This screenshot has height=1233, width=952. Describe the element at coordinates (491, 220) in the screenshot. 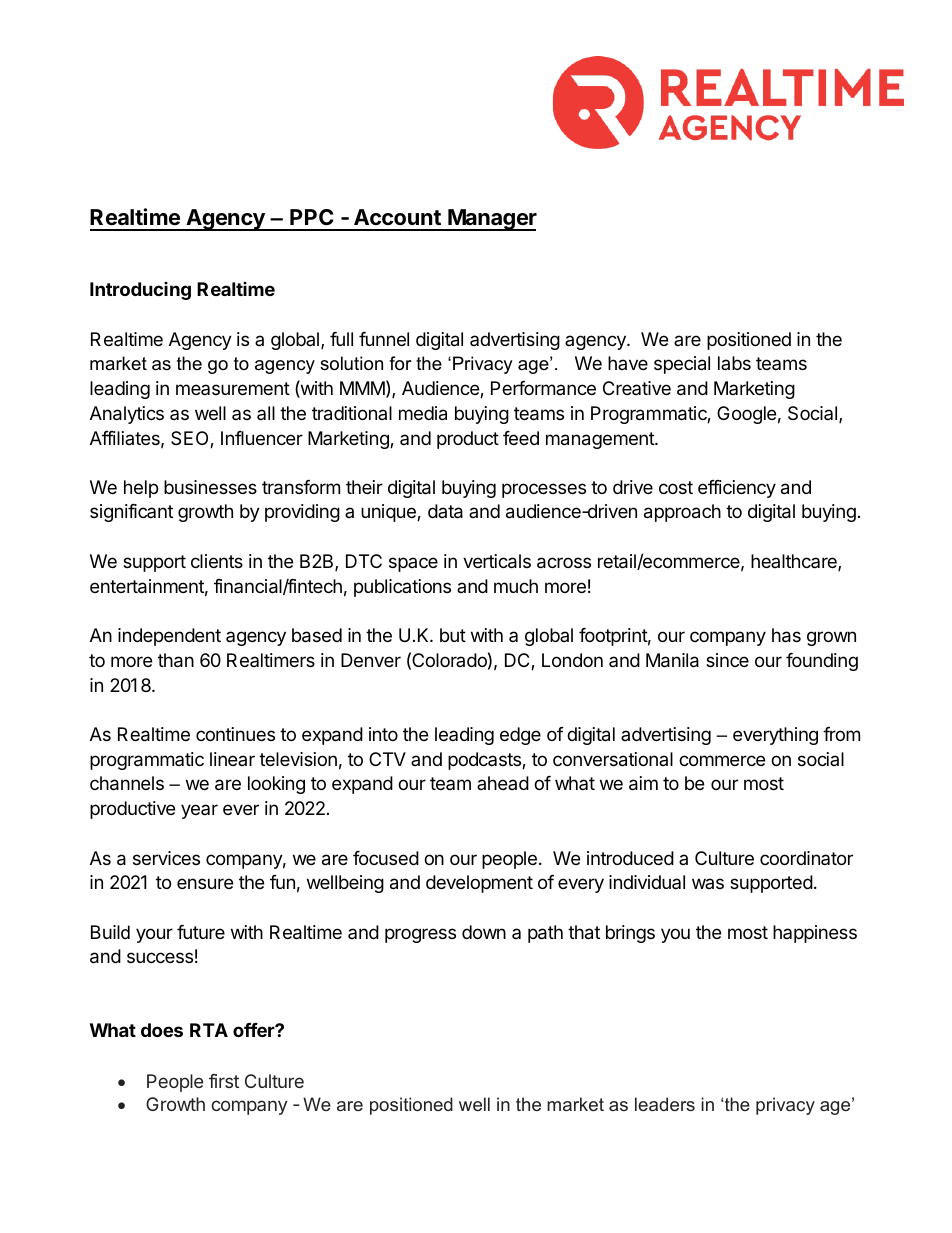

I see `Manager` at that location.
